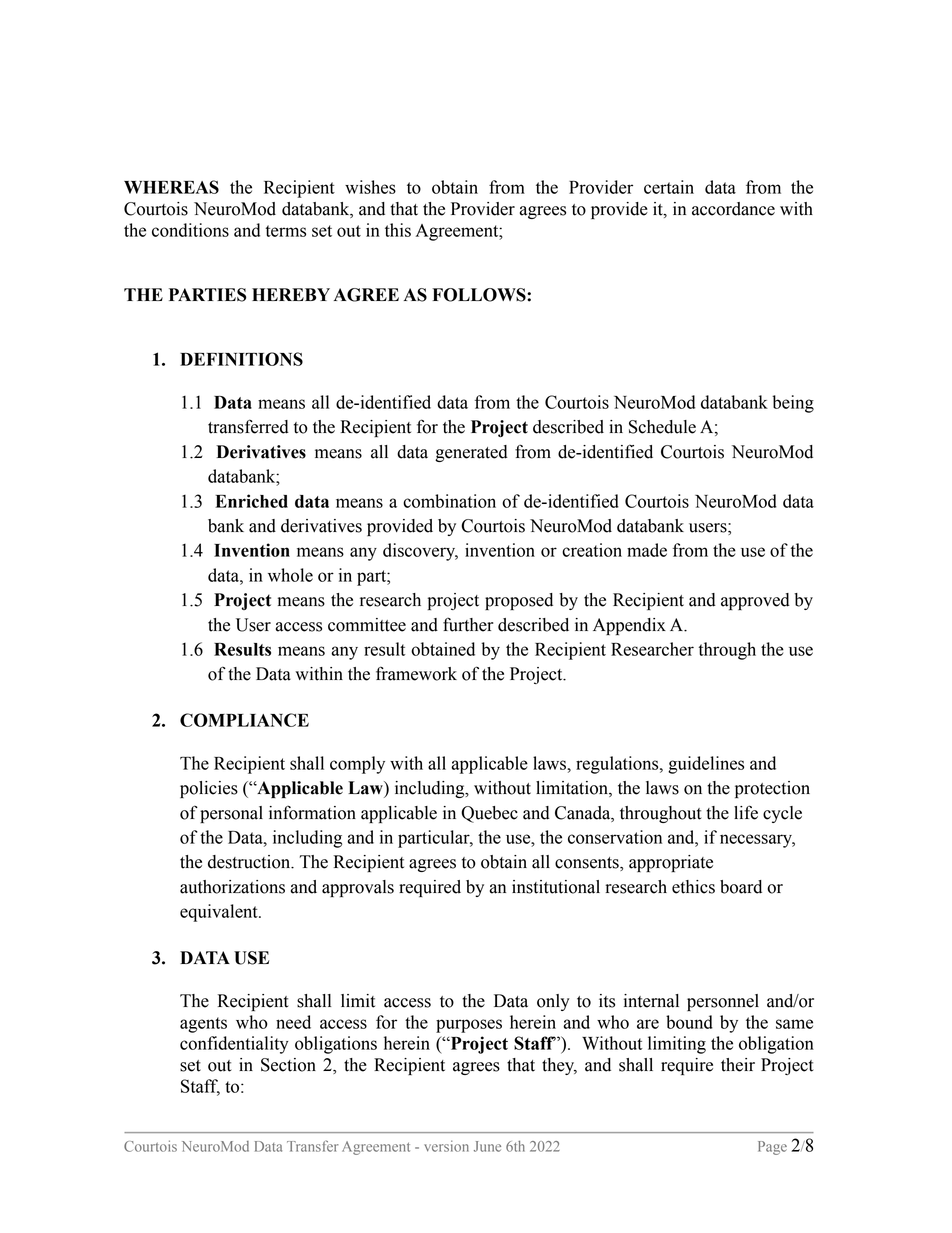 The image size is (952, 1233). Describe the element at coordinates (251, 501) in the screenshot. I see `Enriched` at that location.
